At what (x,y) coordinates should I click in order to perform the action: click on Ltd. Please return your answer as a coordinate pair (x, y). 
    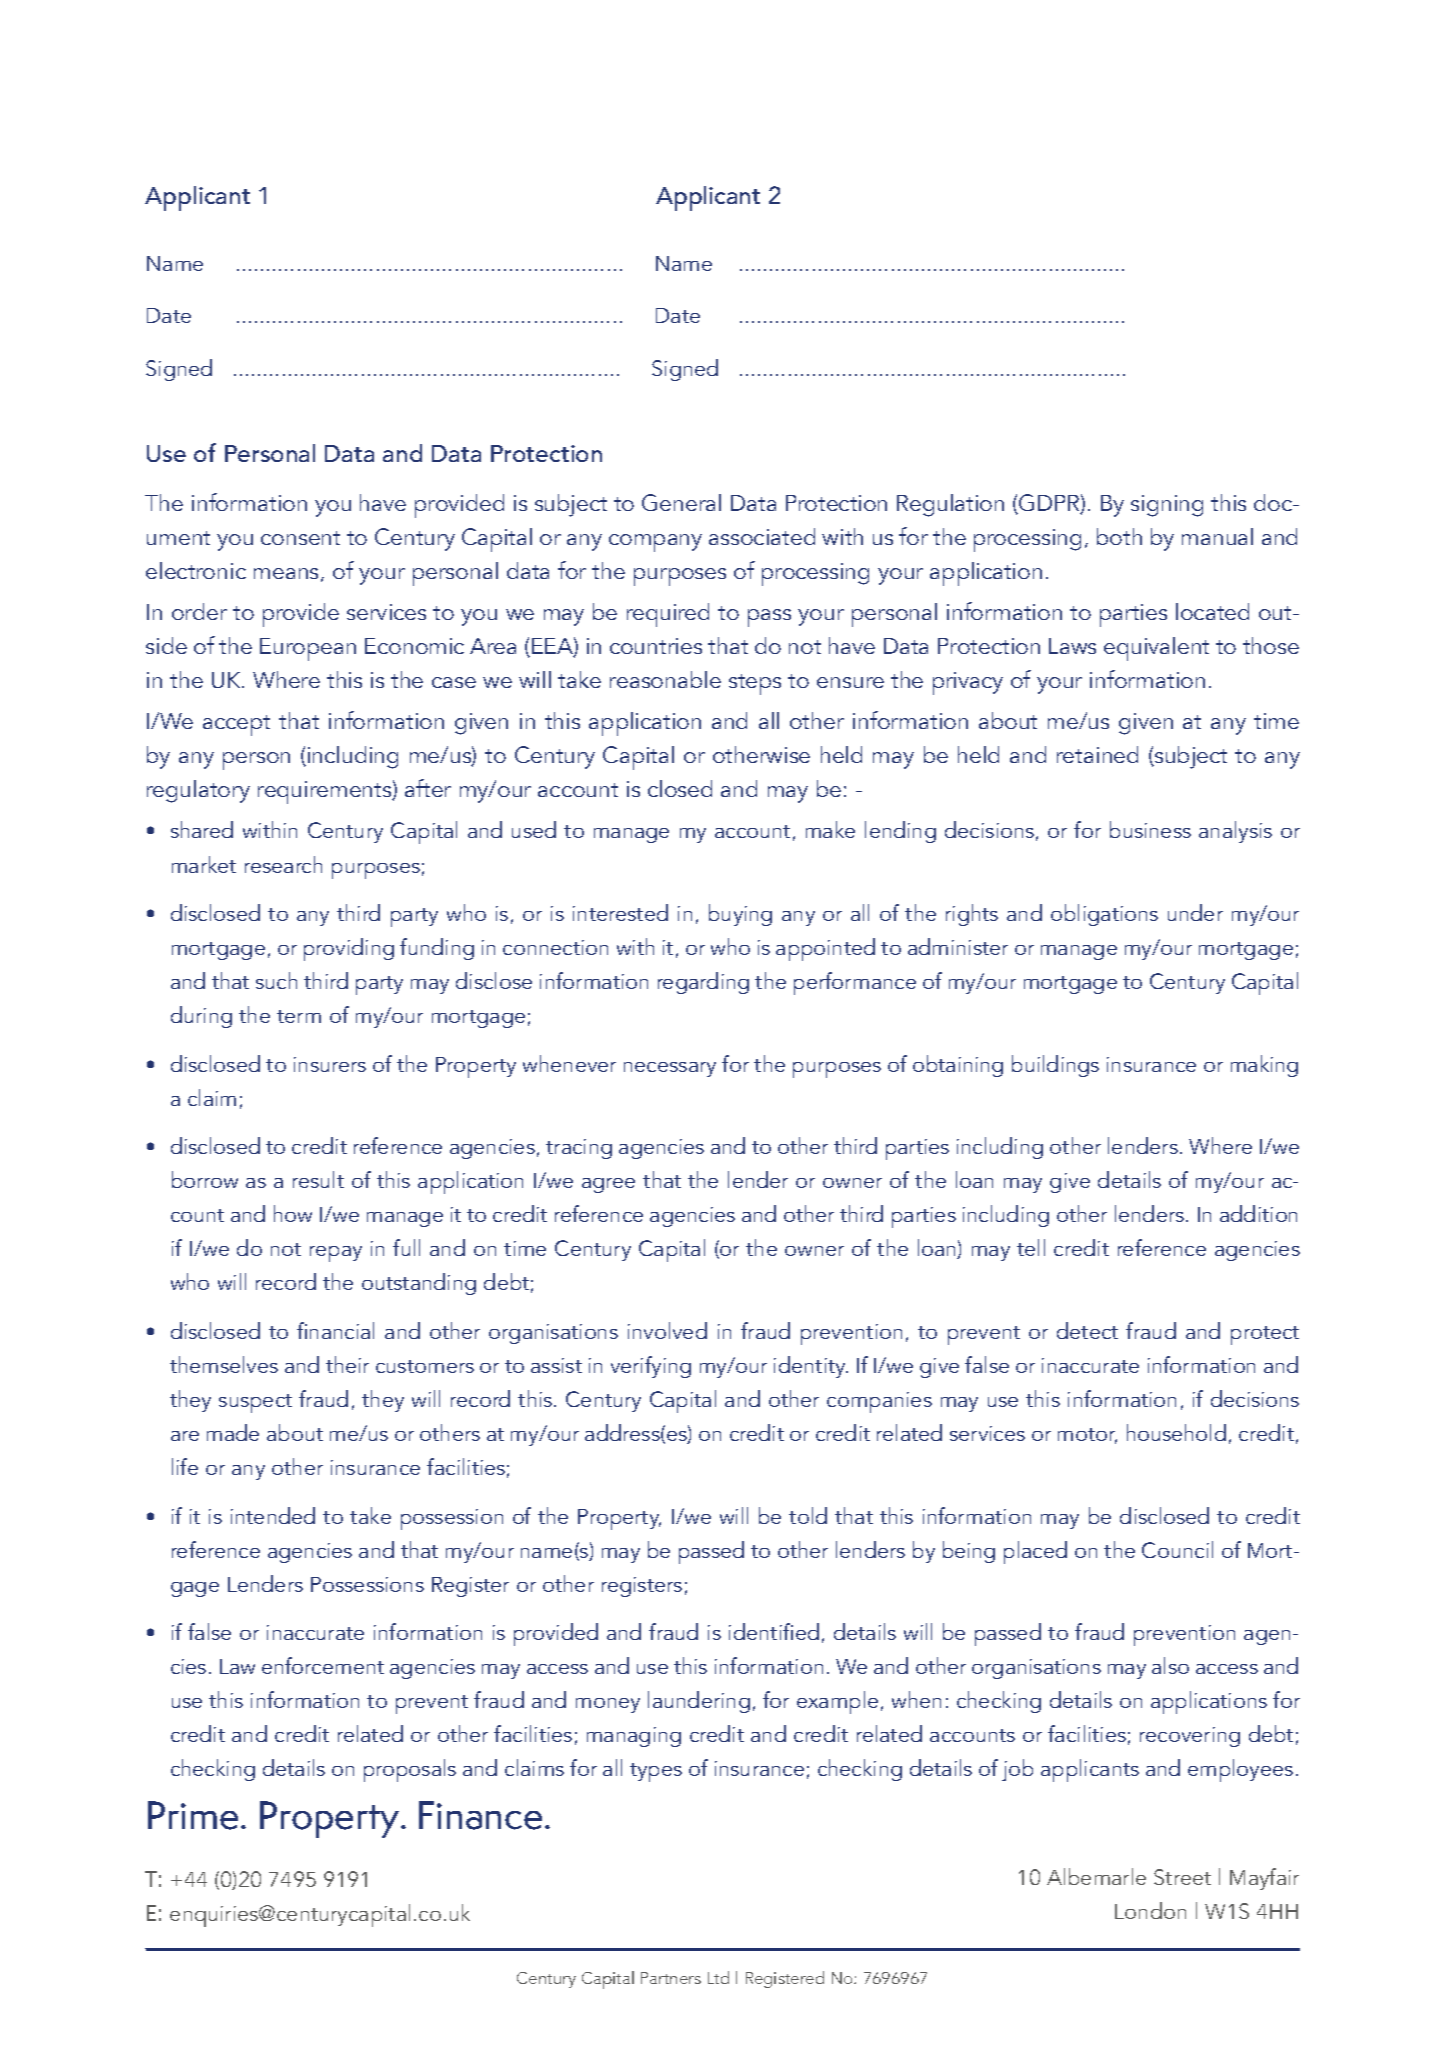
    Looking at the image, I should click on (718, 1977).
